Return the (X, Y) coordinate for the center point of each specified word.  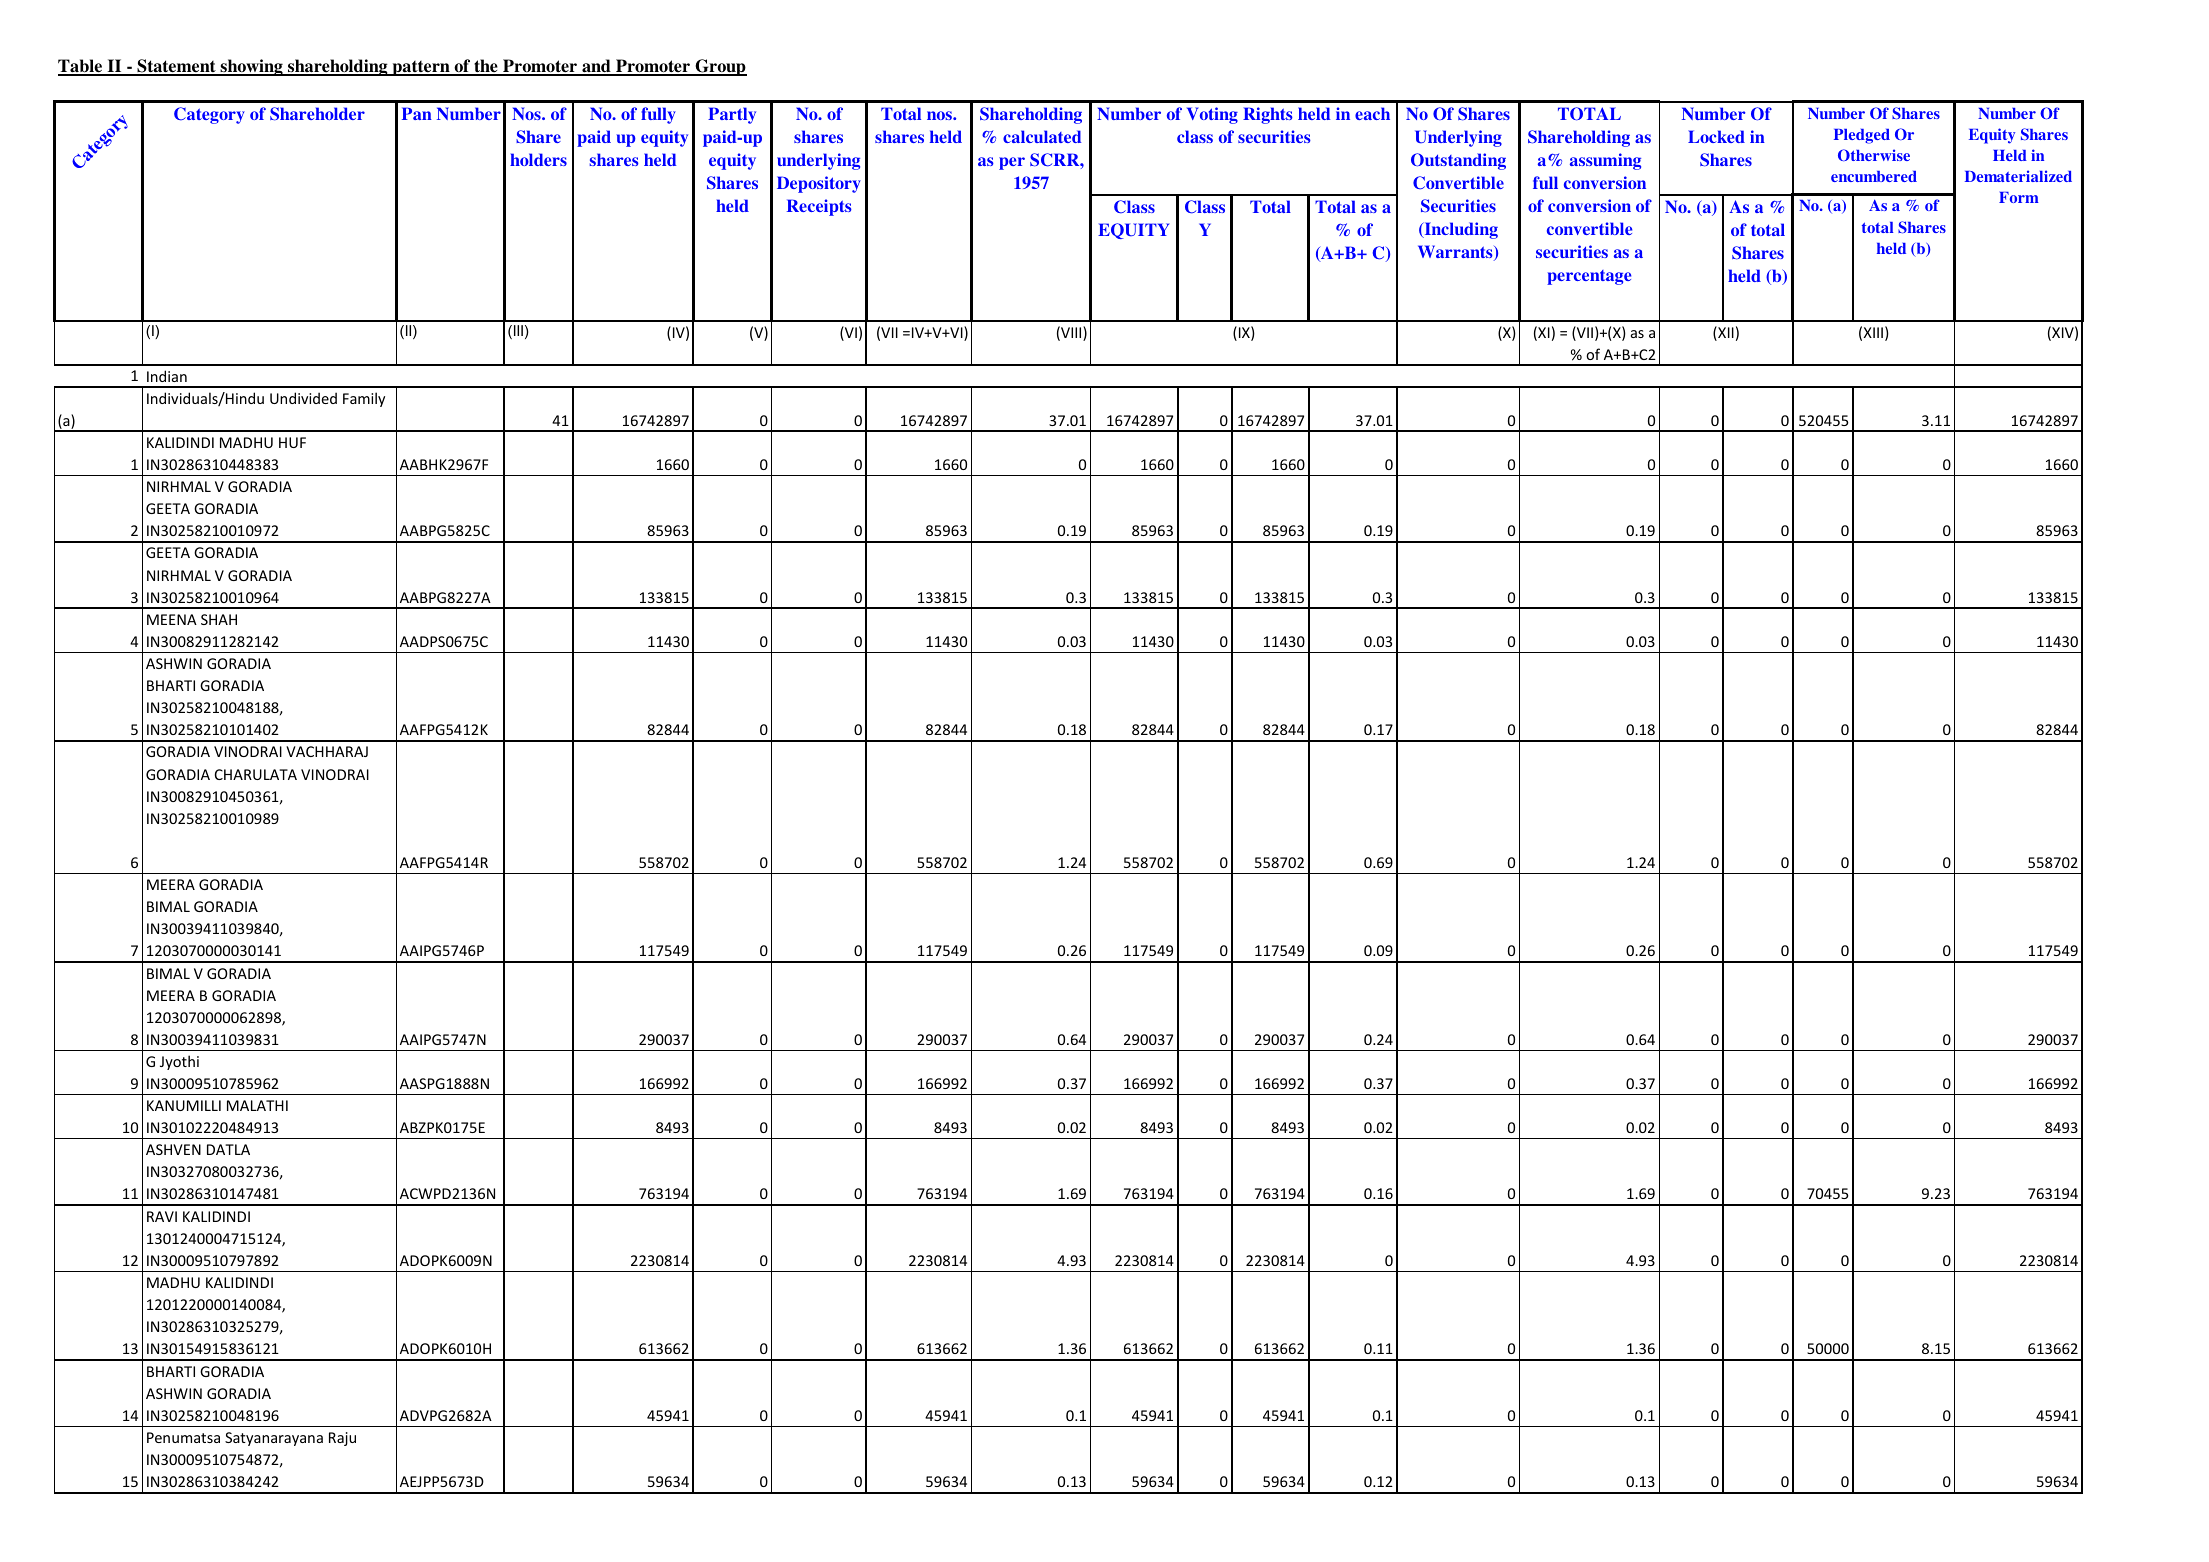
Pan (417, 113)
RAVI (162, 1216)
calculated (1042, 136)
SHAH (219, 619)
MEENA (172, 619)
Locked (1716, 136)
